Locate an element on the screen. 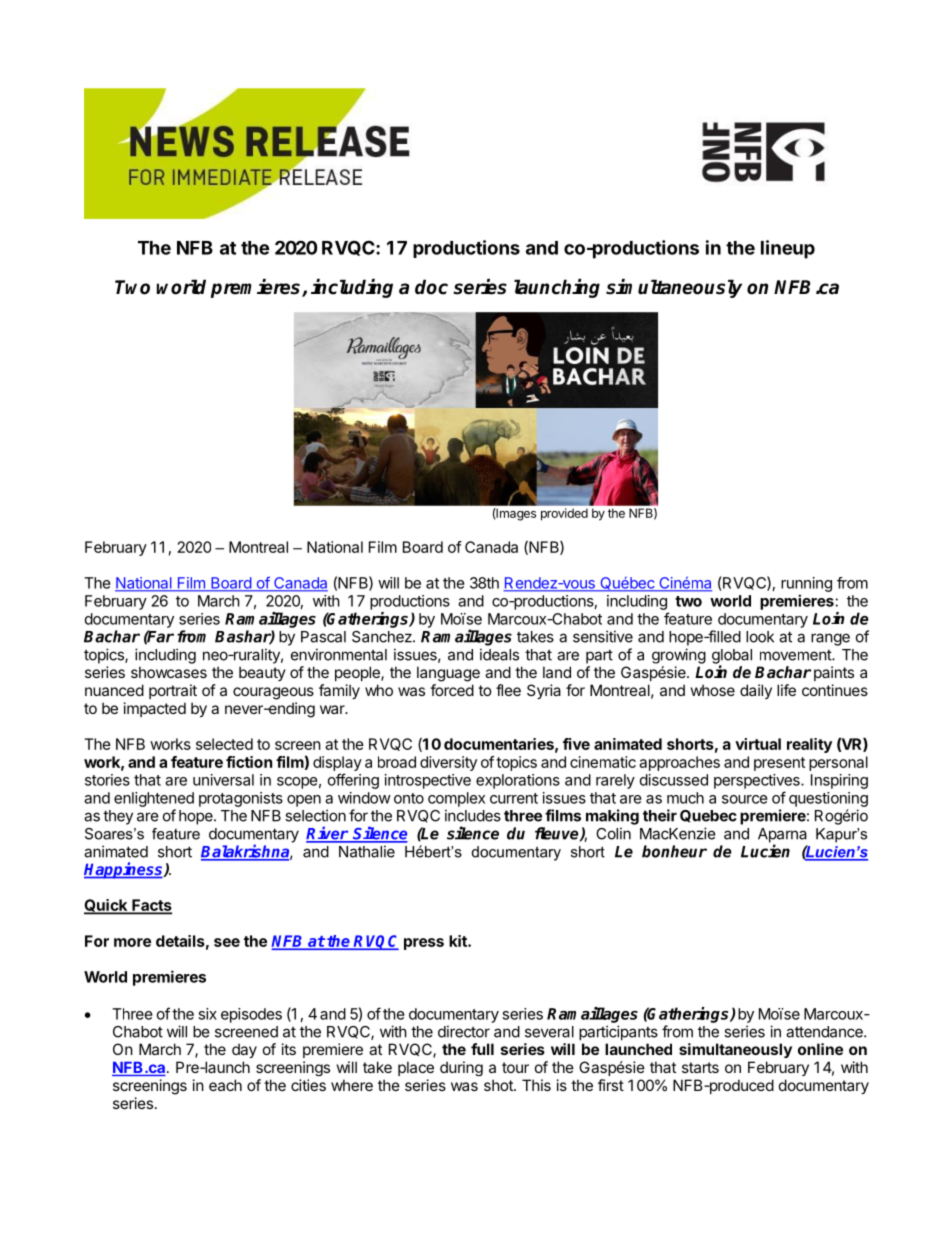 This screenshot has height=1233, width=952. day is located at coordinates (244, 1050).
